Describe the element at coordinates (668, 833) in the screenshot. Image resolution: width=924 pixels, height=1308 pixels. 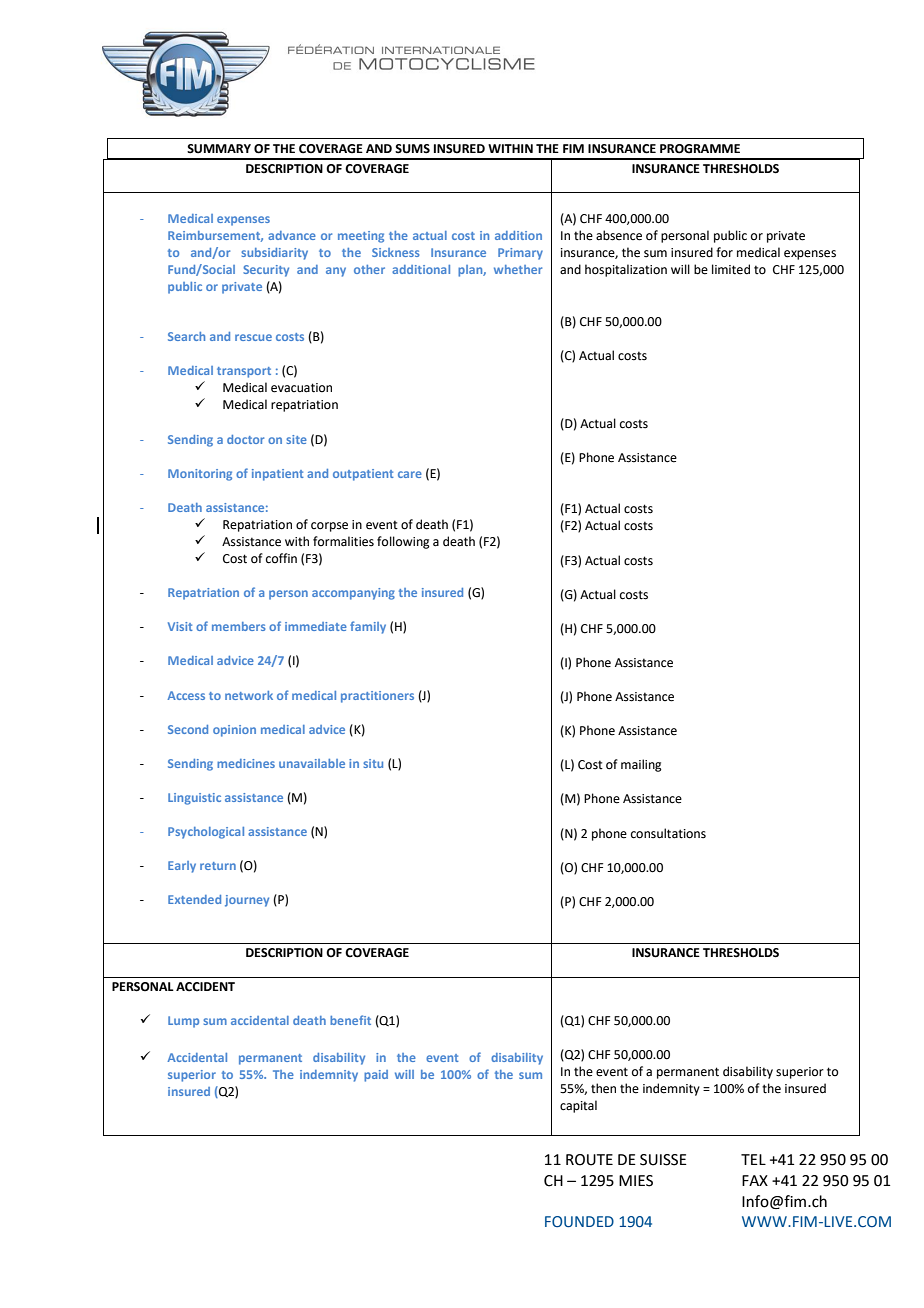
I see `consultations` at that location.
